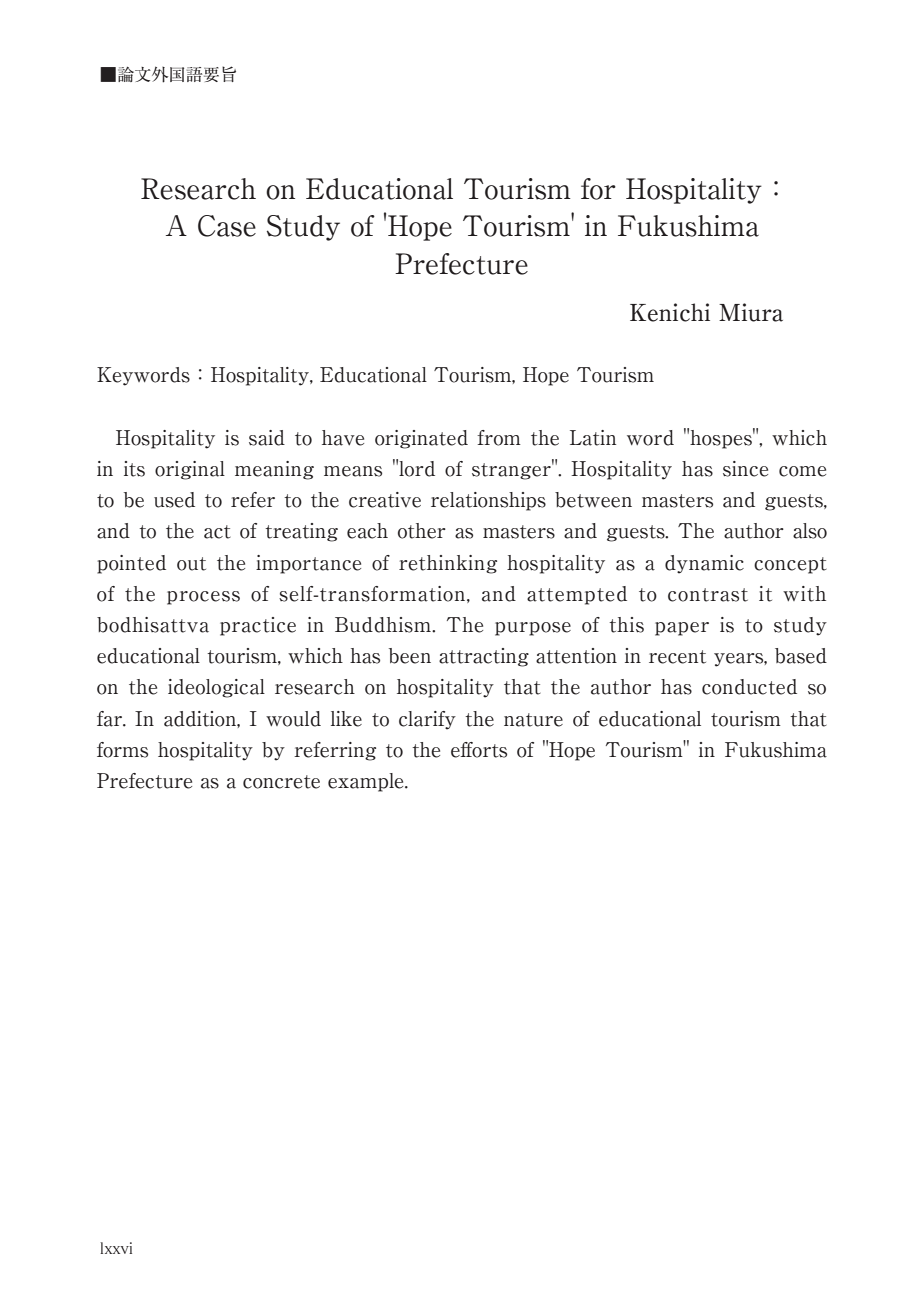  Describe the element at coordinates (593, 438) in the screenshot. I see `Latin` at that location.
